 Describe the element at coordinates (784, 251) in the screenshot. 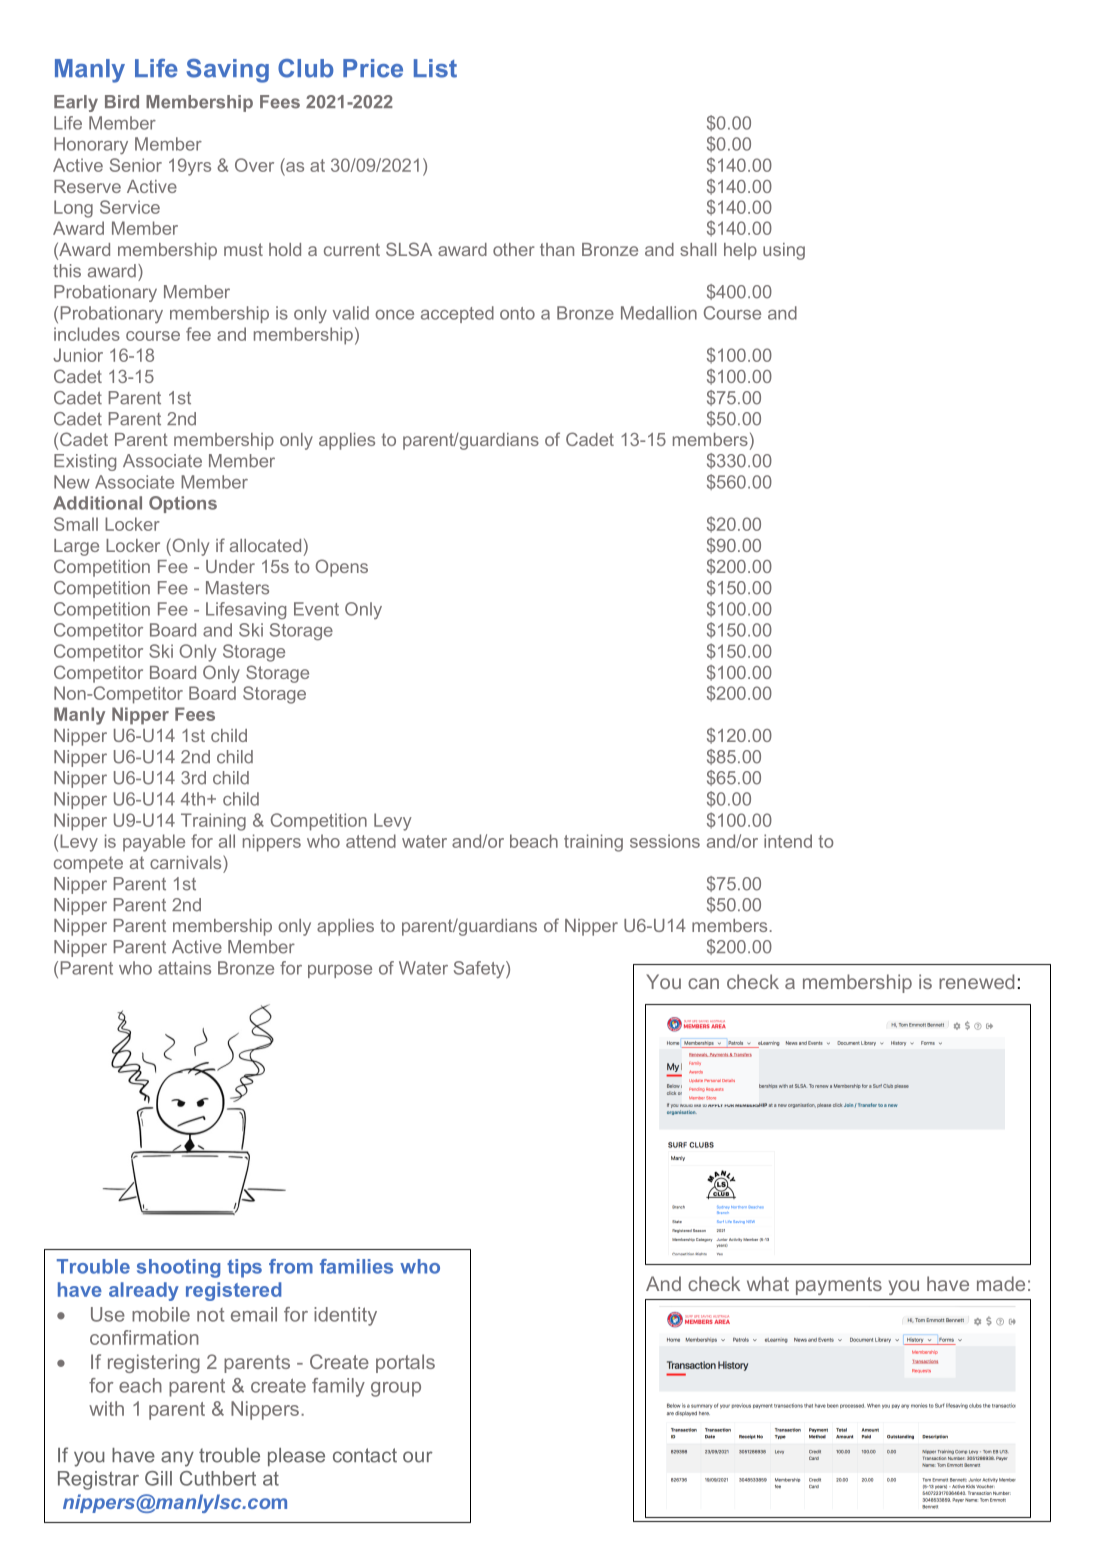

I see `using` at that location.
